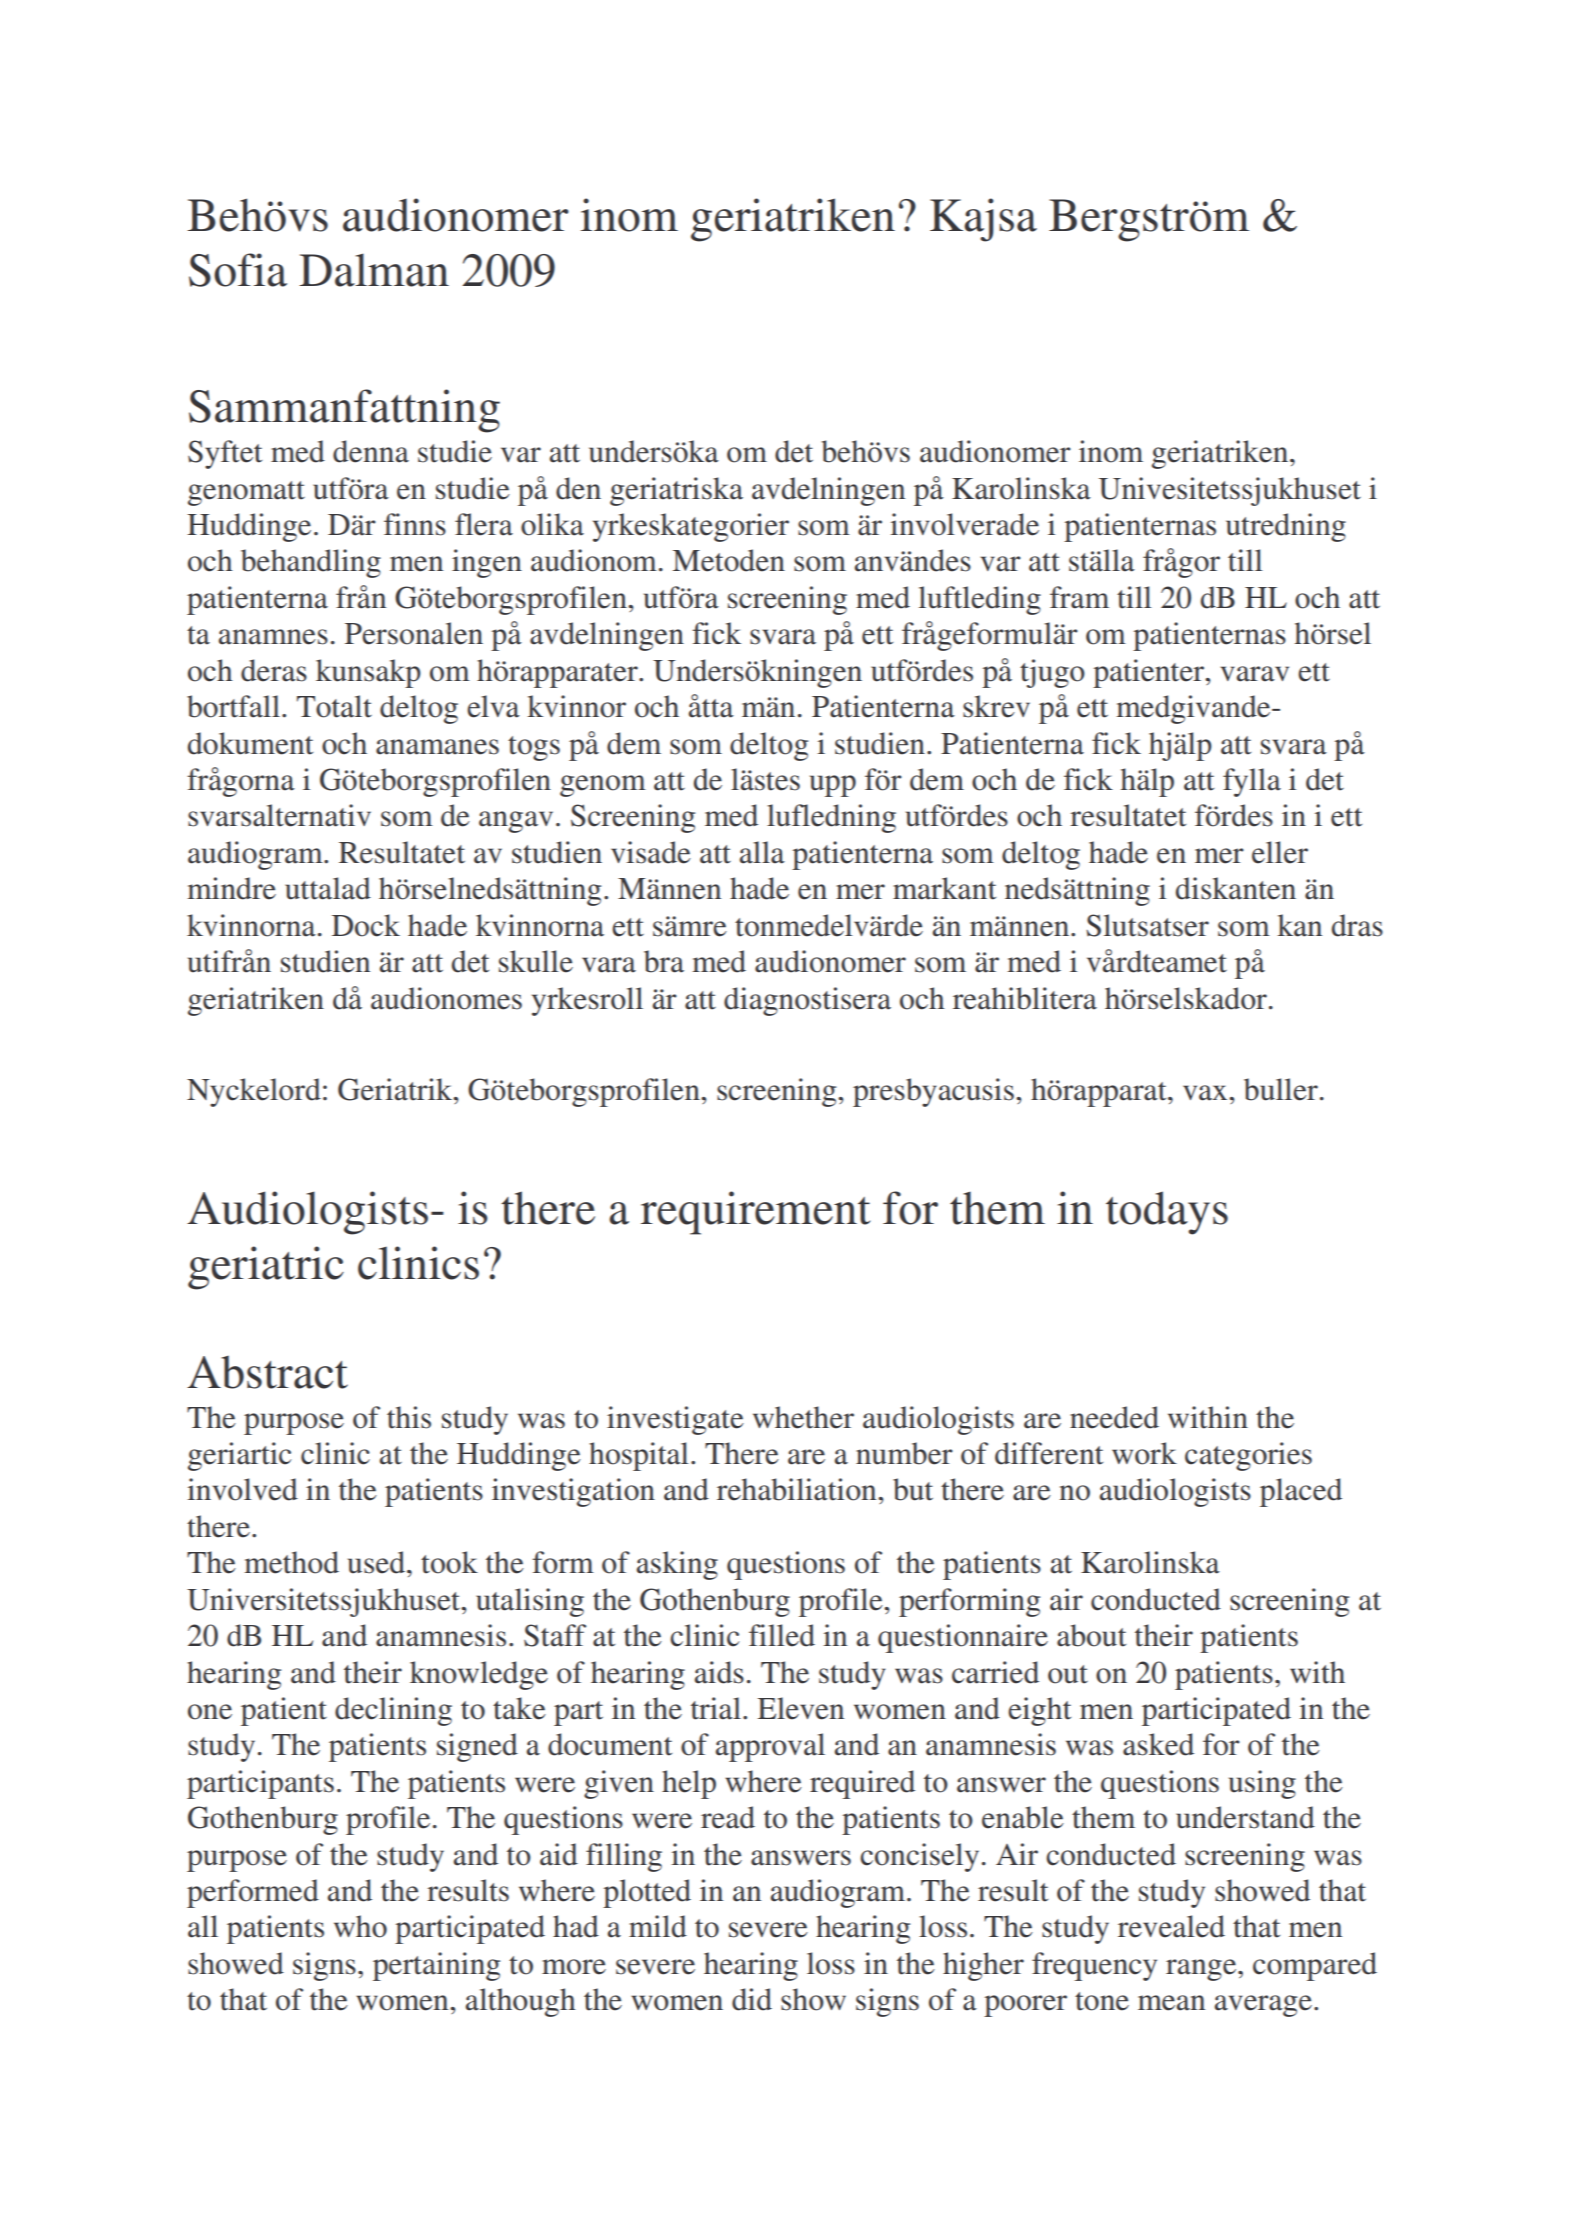  What do you see at coordinates (833, 786) in the screenshot?
I see `upp` at bounding box center [833, 786].
